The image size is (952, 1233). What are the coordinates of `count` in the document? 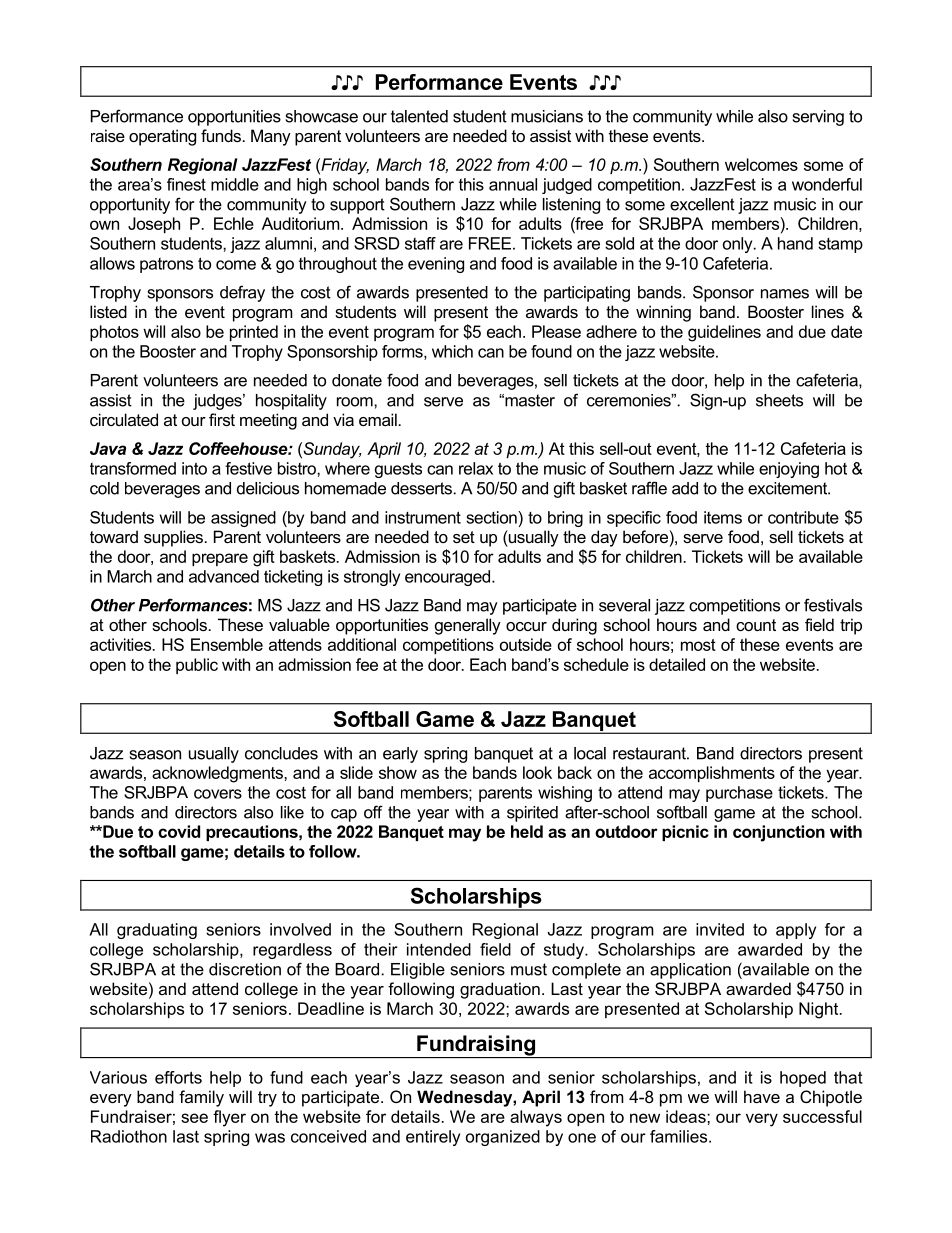 It's located at (756, 625).
